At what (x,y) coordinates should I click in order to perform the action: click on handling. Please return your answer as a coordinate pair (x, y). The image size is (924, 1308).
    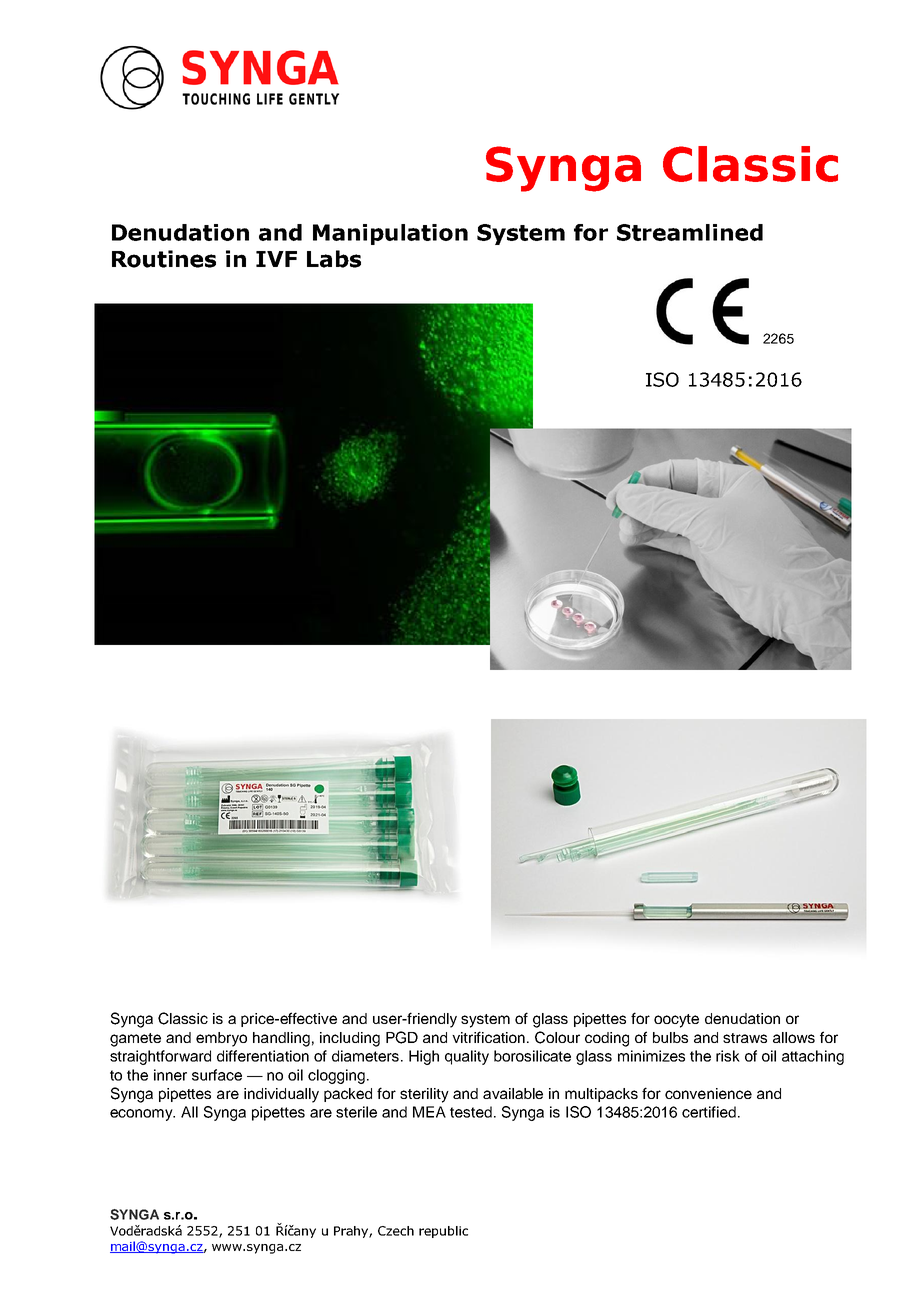
    Looking at the image, I should click on (281, 1039).
